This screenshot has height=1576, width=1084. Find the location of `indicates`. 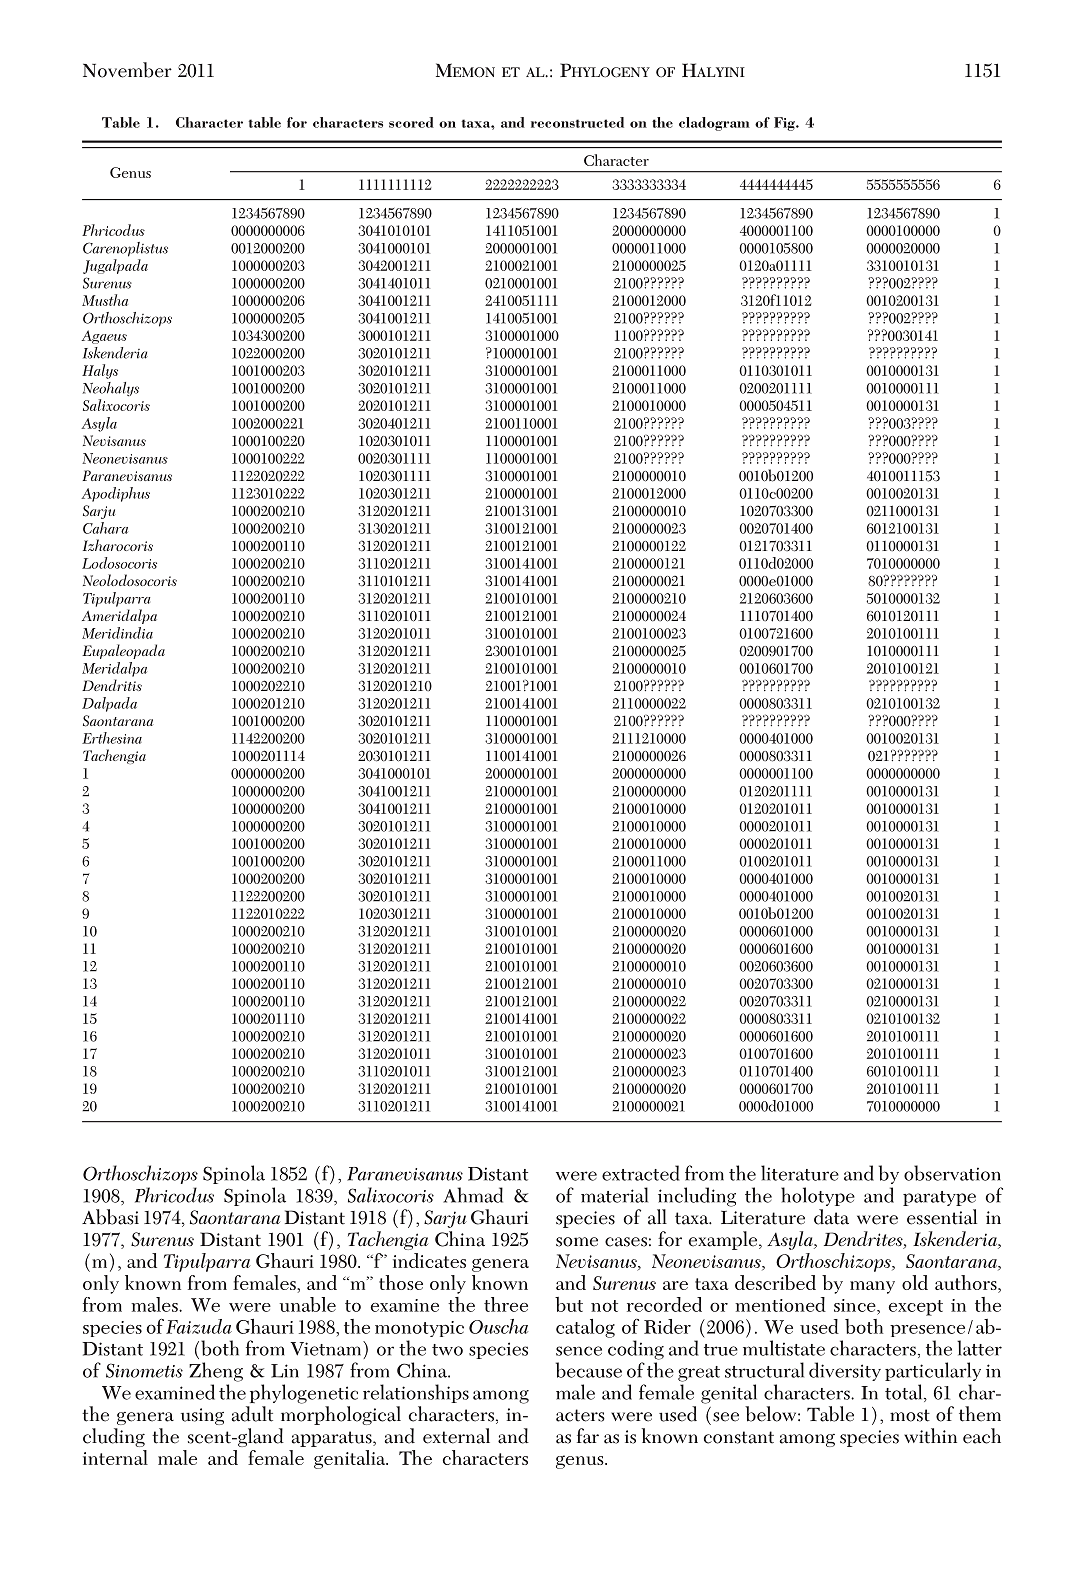

indicates is located at coordinates (429, 1260).
